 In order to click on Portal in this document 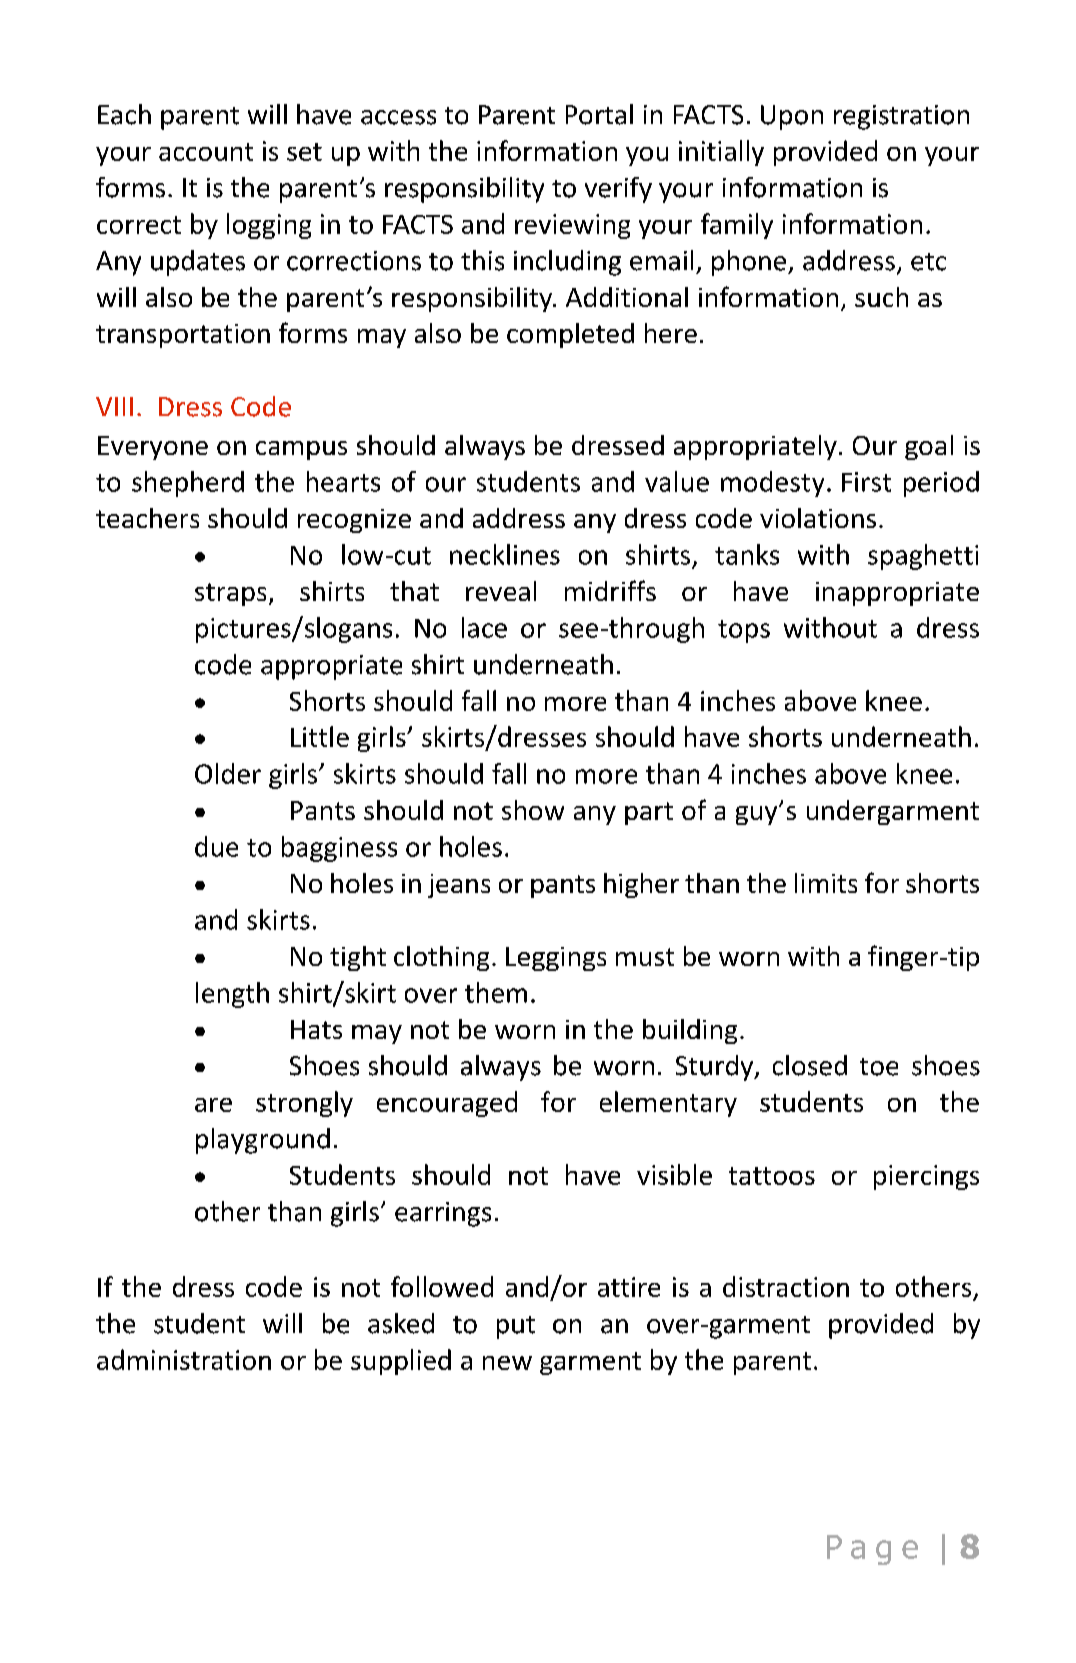, I will do `click(599, 114)`.
